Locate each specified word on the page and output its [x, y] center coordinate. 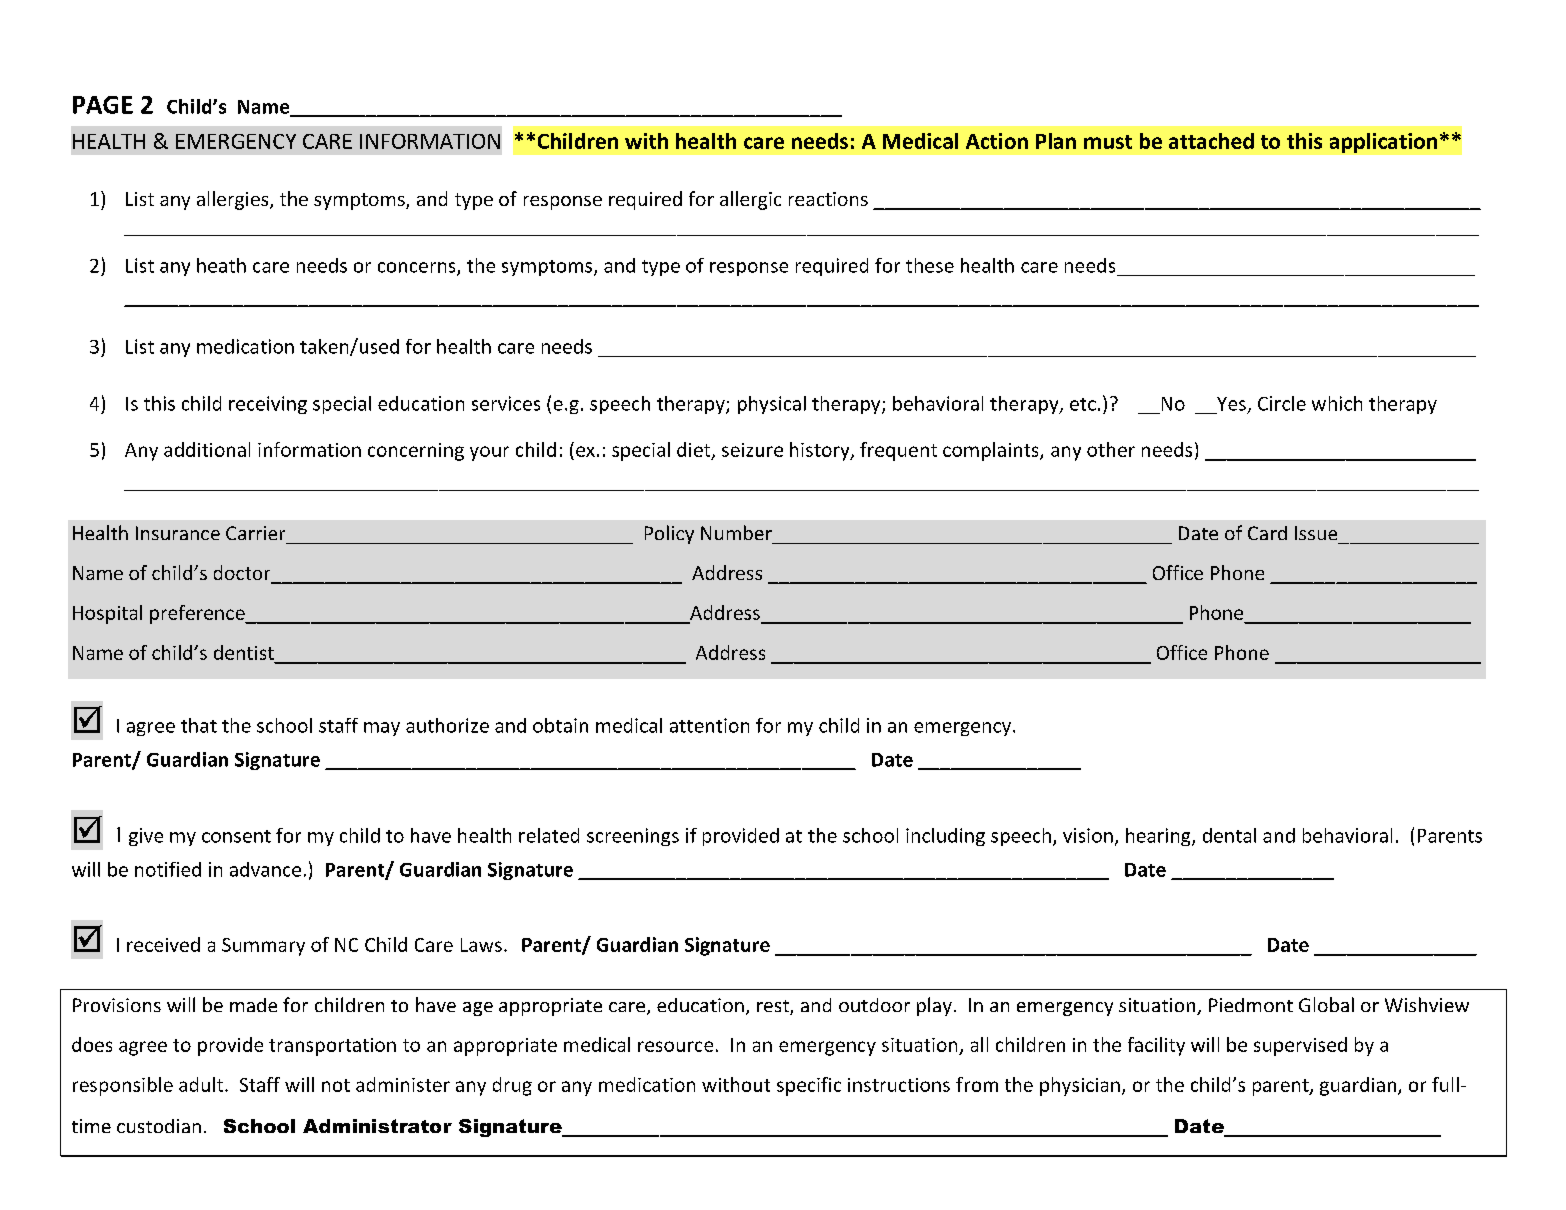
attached [1211, 141]
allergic [750, 200]
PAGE [103, 105]
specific [809, 1086]
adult [202, 1084]
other [1111, 449]
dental [1229, 835]
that [199, 725]
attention [709, 725]
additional [207, 449]
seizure [752, 450]
